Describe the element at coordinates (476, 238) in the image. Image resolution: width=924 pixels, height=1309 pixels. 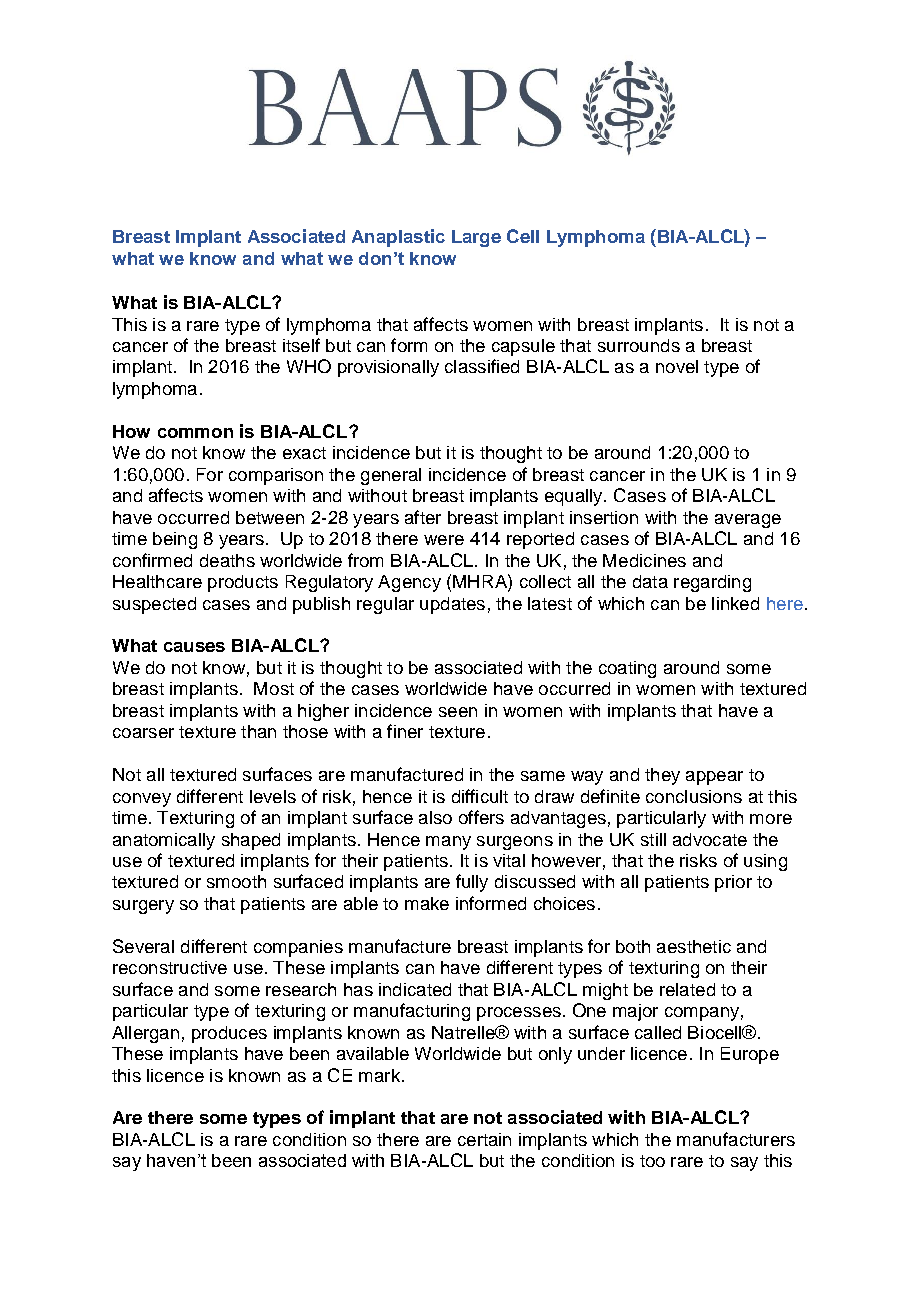
I see `Large` at that location.
